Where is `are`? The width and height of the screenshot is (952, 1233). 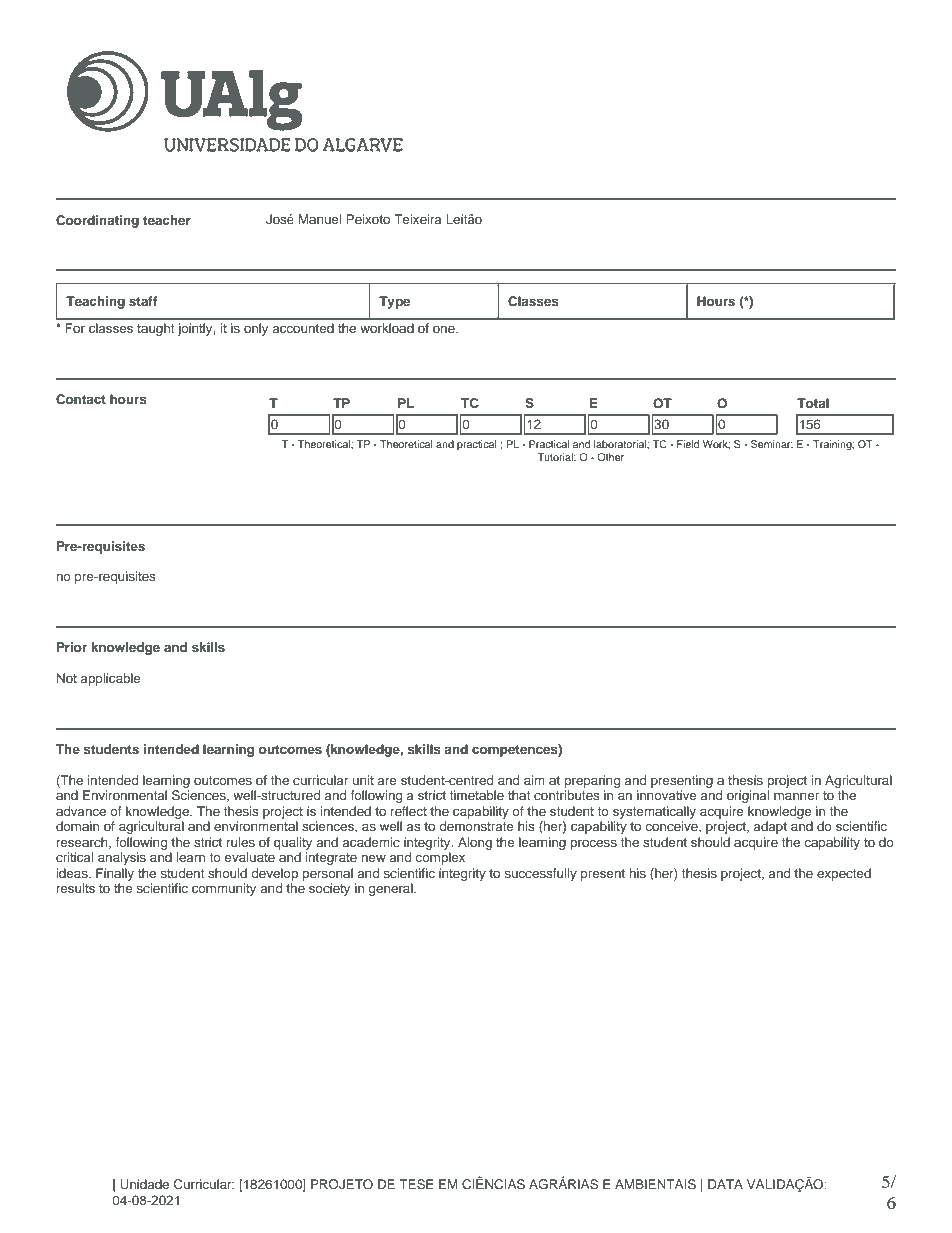
are is located at coordinates (387, 781).
